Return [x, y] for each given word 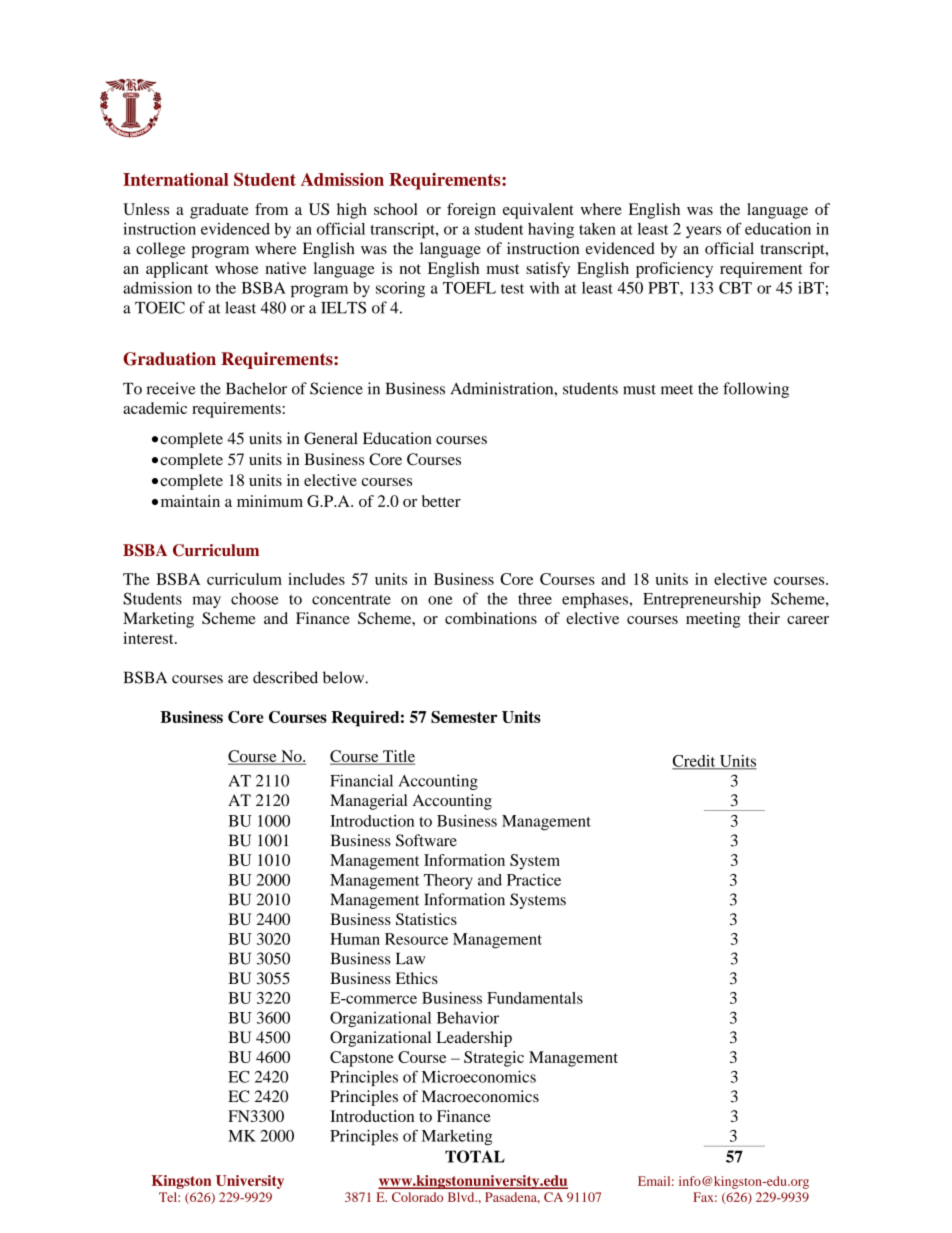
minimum [270, 501]
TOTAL [475, 1156]
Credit [695, 762]
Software [426, 840]
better [441, 501]
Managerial [368, 802]
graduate [219, 211]
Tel [169, 1197]
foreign [471, 211]
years [703, 232]
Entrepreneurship [702, 600]
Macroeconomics [480, 1096]
